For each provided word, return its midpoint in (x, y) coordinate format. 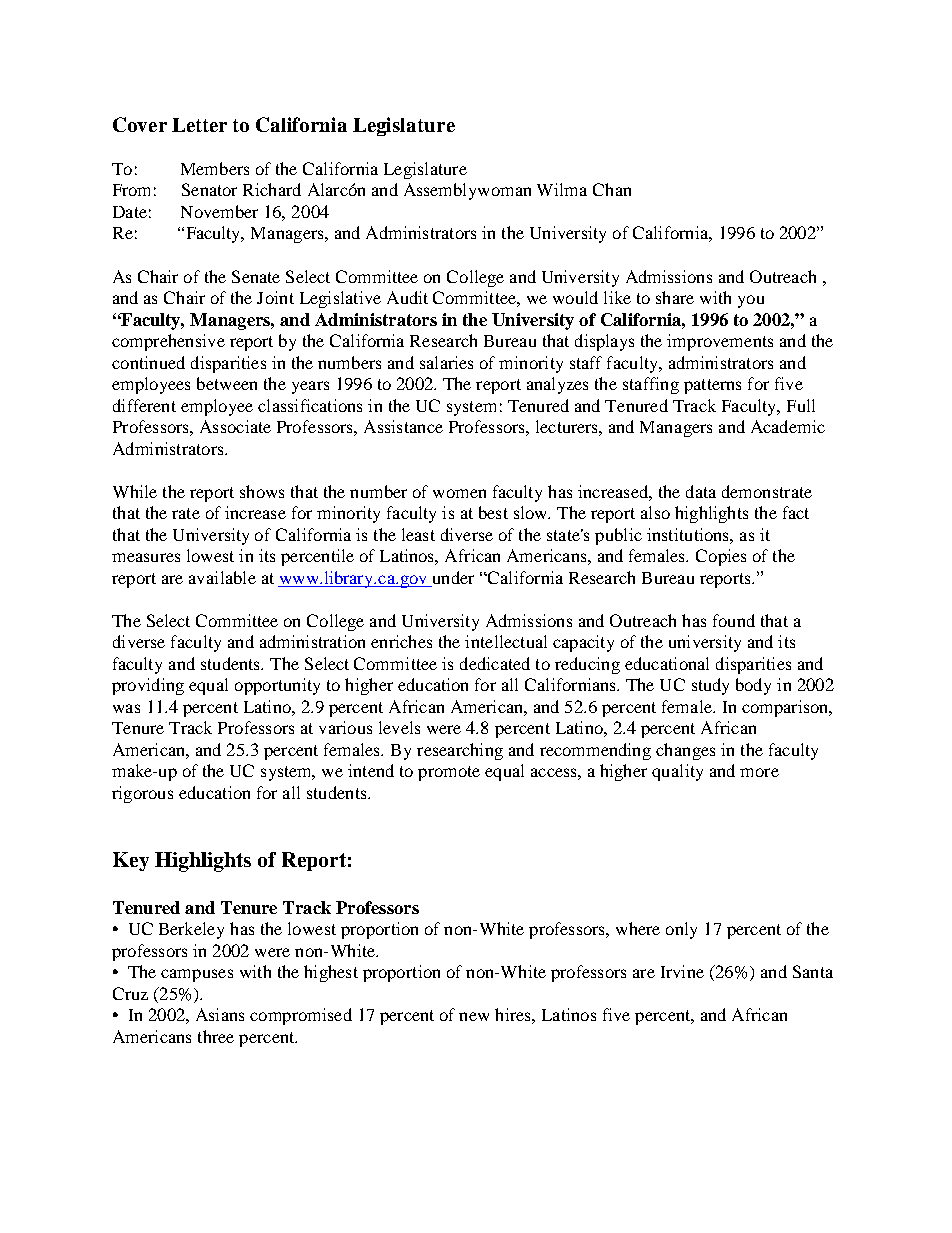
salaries (446, 362)
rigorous (142, 794)
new (474, 1016)
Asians (220, 1014)
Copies (721, 557)
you (751, 301)
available (222, 577)
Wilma (562, 189)
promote (449, 773)
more (759, 772)
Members (215, 168)
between (227, 383)
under (453, 577)
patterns (712, 386)
